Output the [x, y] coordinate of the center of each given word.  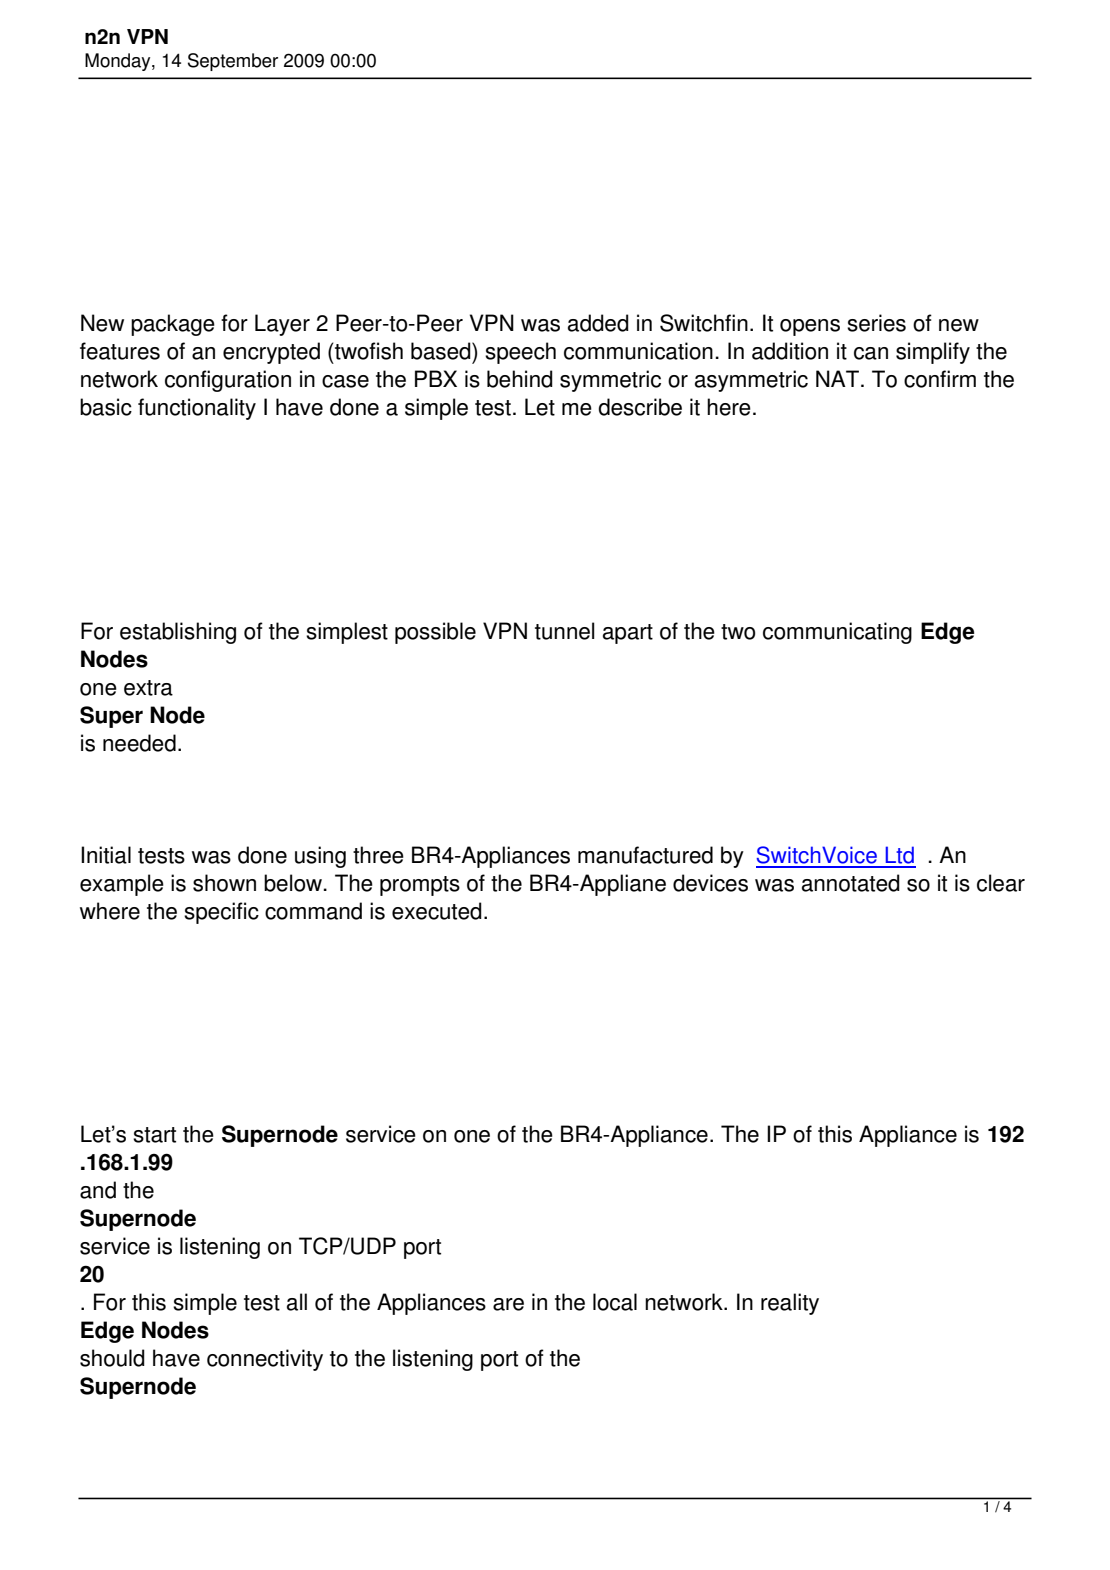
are [508, 1304]
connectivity [265, 1360]
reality [790, 1304]
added [598, 323]
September [233, 62]
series [876, 323]
